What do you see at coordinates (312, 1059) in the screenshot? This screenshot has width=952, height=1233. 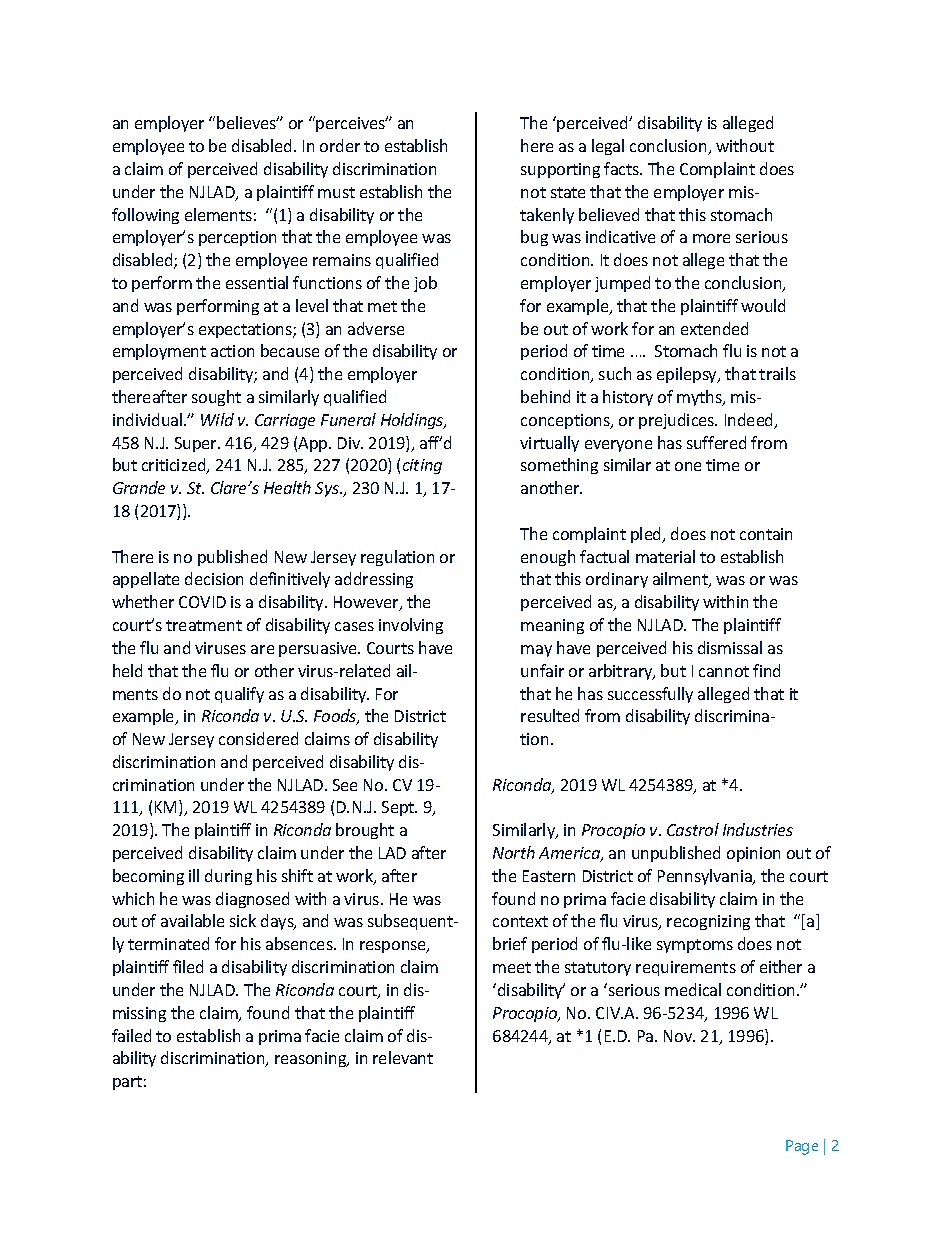 I see `reasoning` at bounding box center [312, 1059].
